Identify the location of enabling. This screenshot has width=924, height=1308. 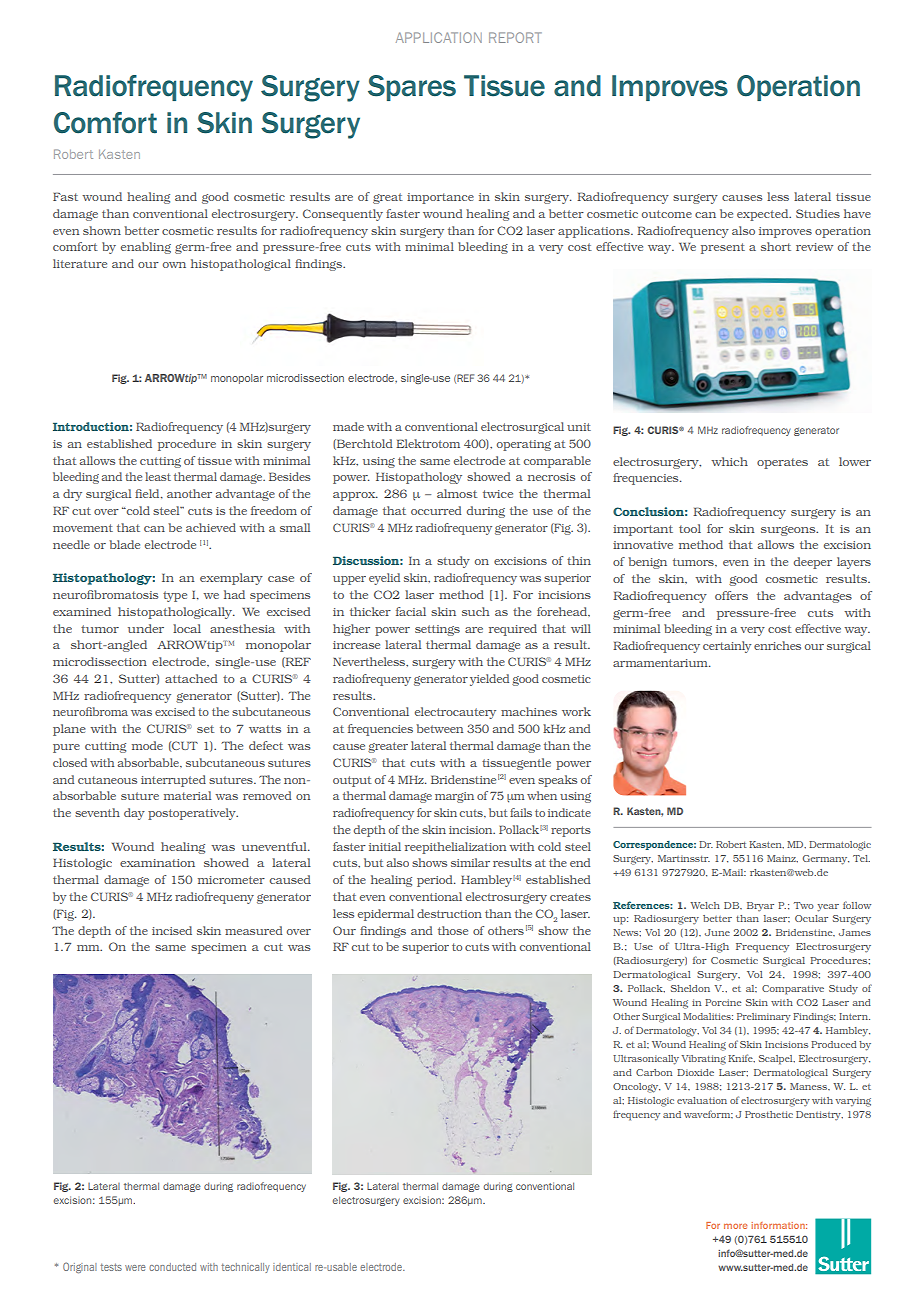
(146, 248).
